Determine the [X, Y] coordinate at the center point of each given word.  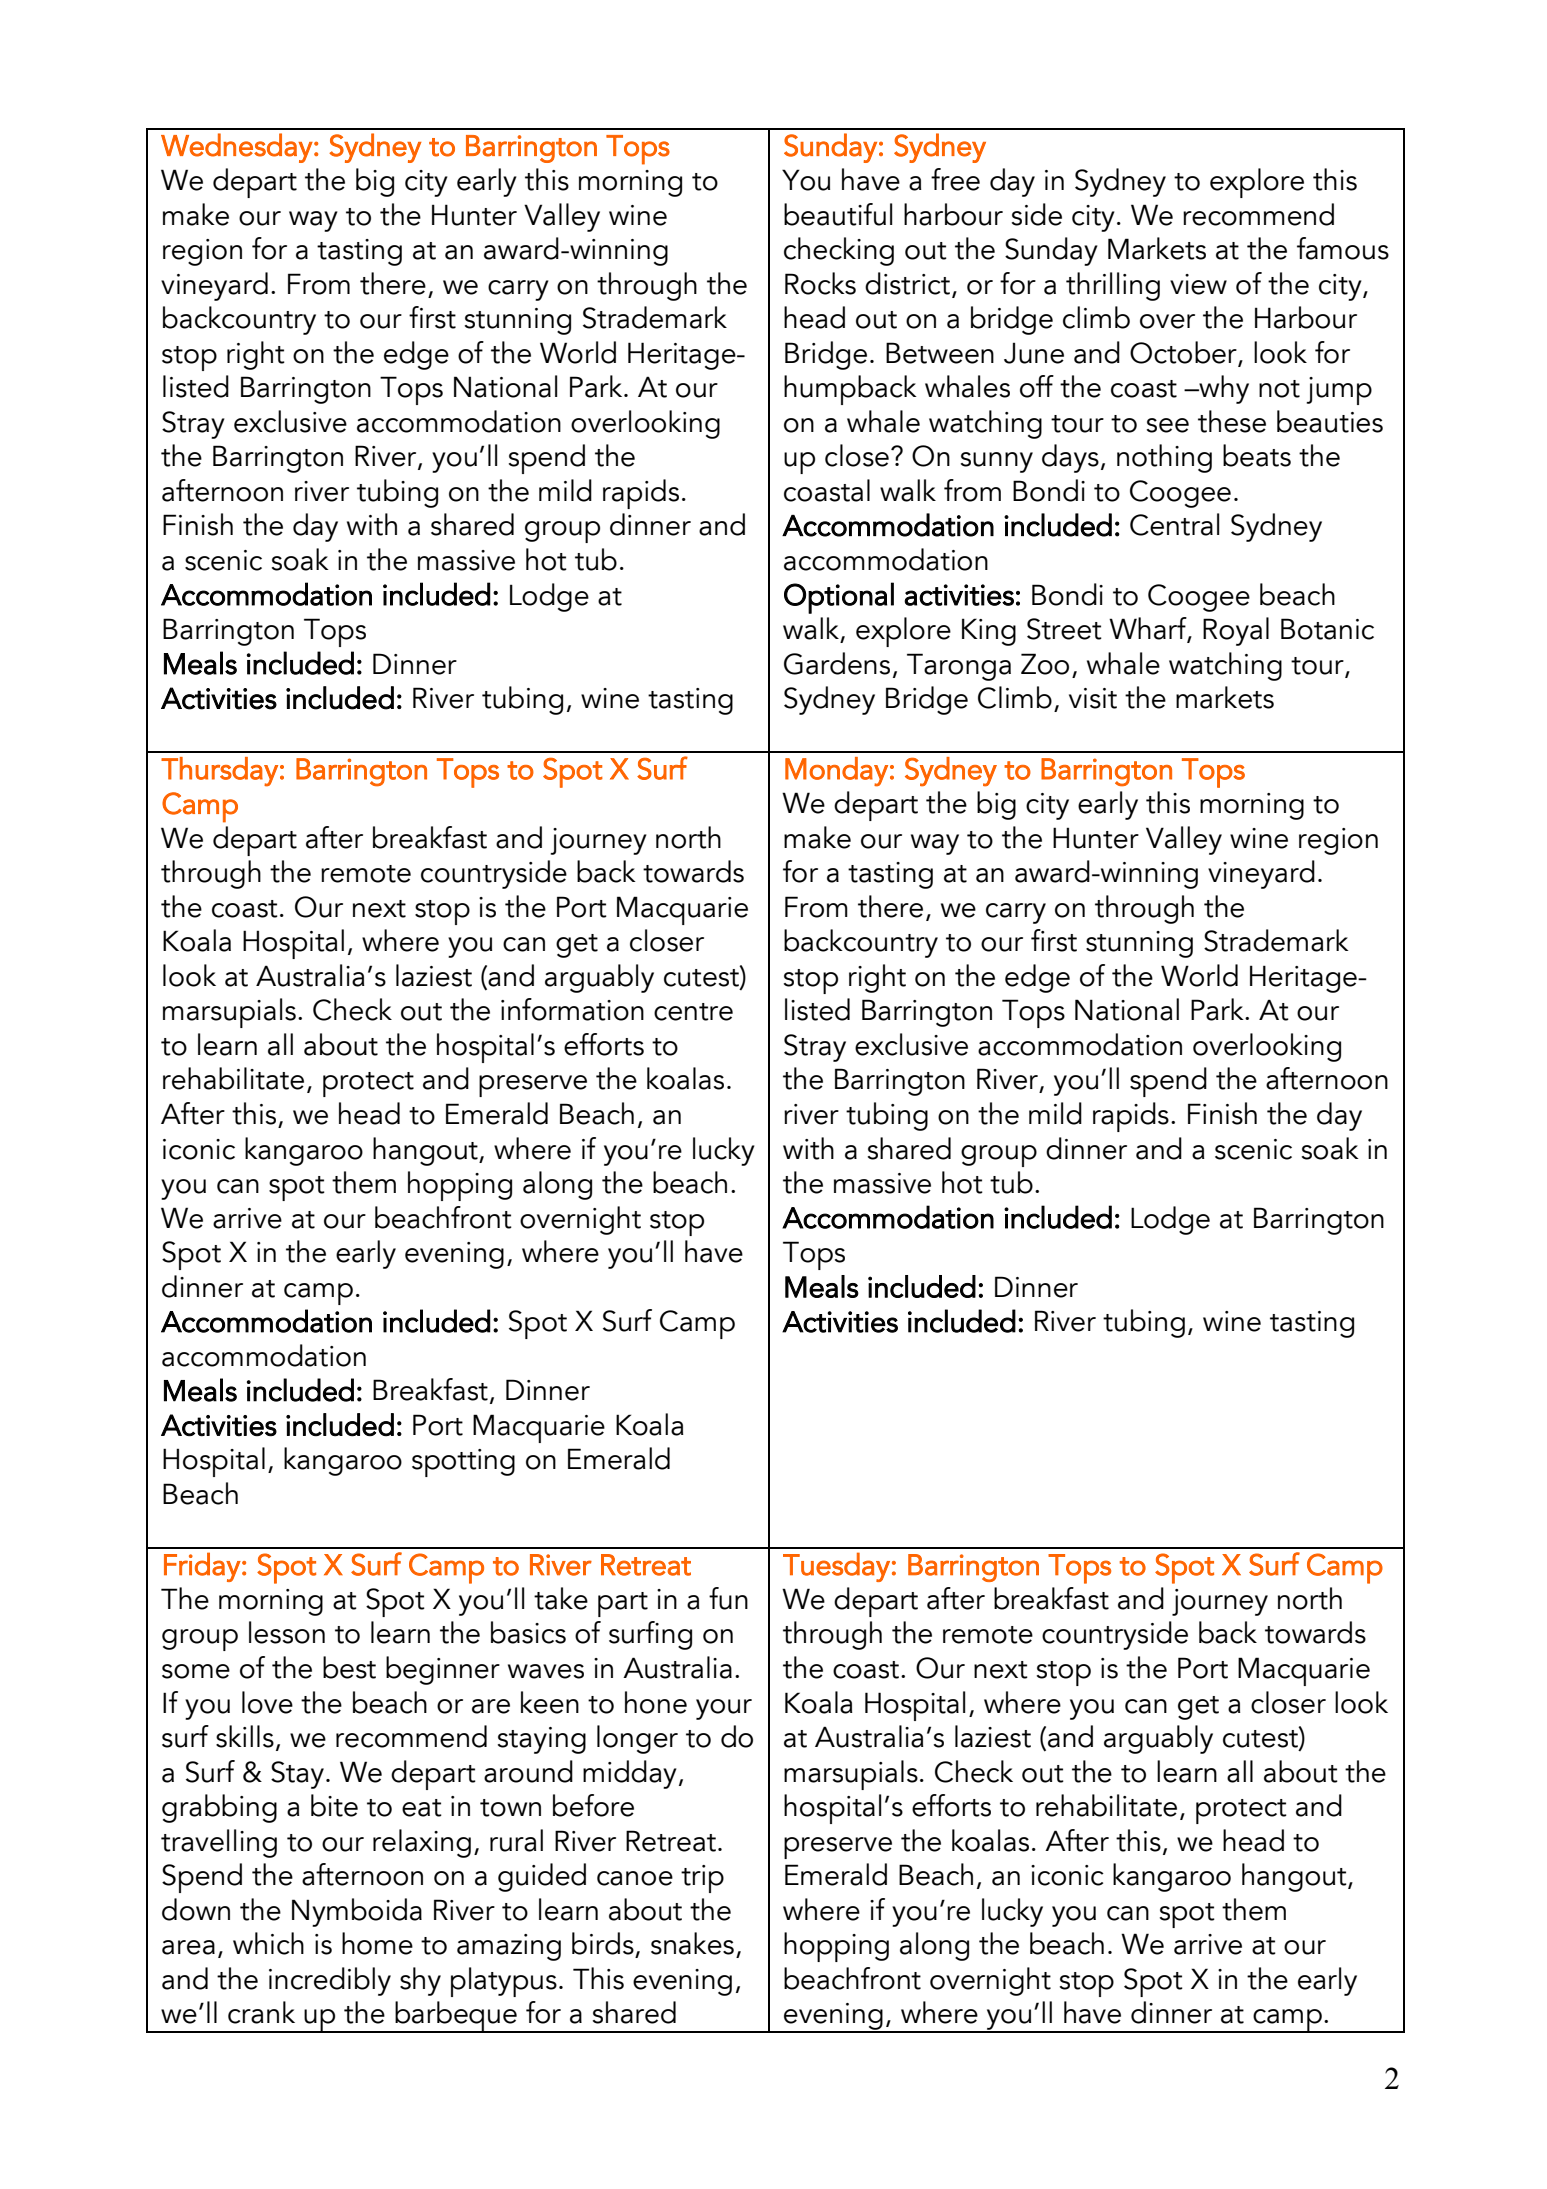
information [572, 1009]
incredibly [330, 1981]
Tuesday [836, 1567]
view [1198, 284]
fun [728, 1598]
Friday [202, 1567]
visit [1093, 698]
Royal [1236, 631]
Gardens [837, 663]
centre [693, 1012]
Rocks [820, 283]
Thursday [219, 772]
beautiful [838, 214]
